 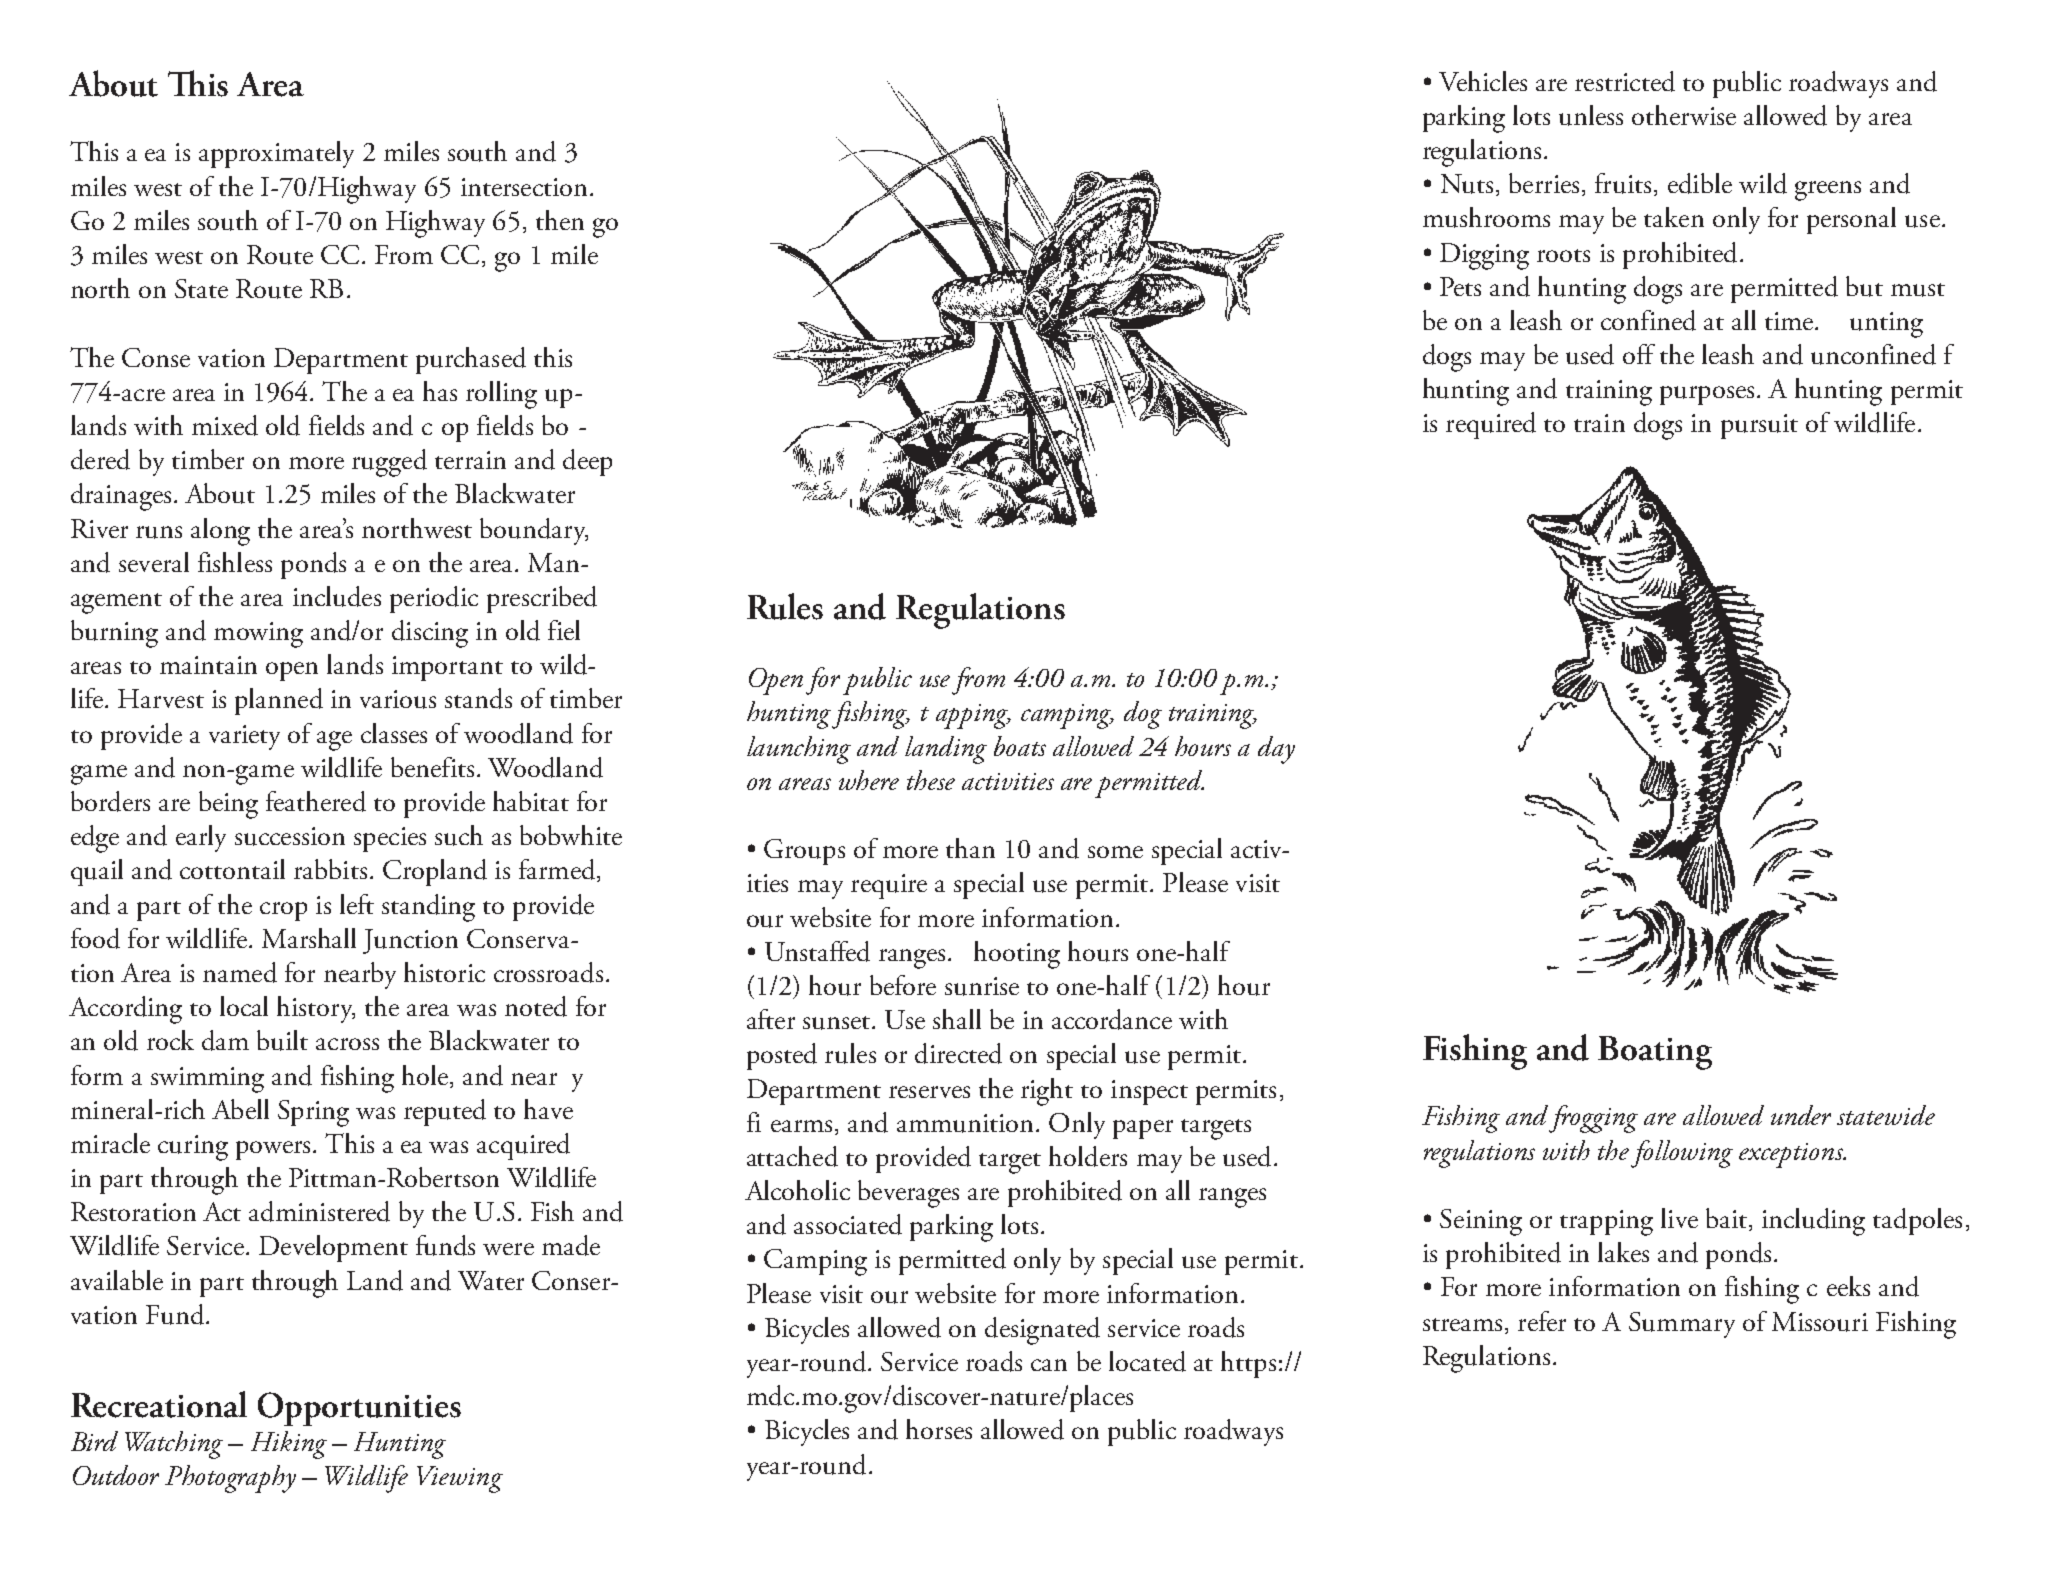 What do you see at coordinates (337, 596) in the screenshot?
I see `includes` at bounding box center [337, 596].
